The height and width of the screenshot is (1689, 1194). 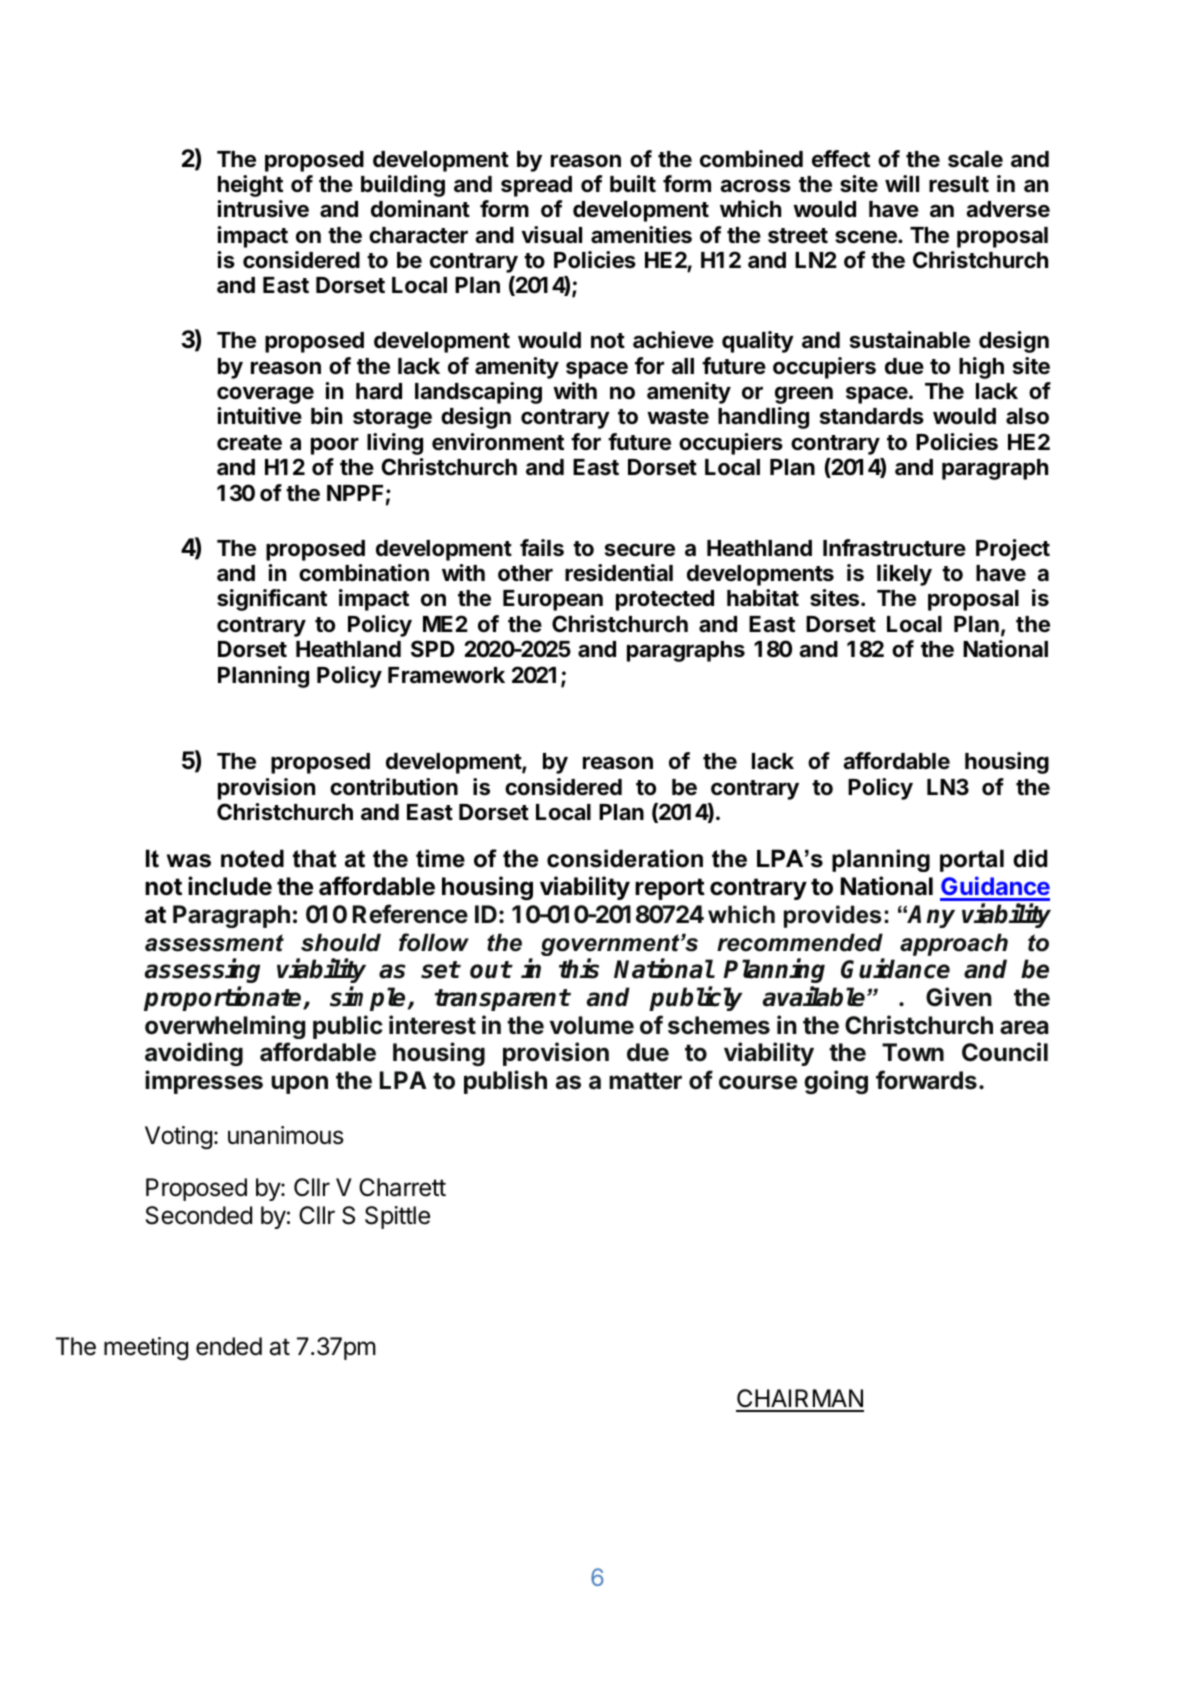 What do you see at coordinates (146, 1348) in the screenshot?
I see `meeting` at bounding box center [146, 1348].
